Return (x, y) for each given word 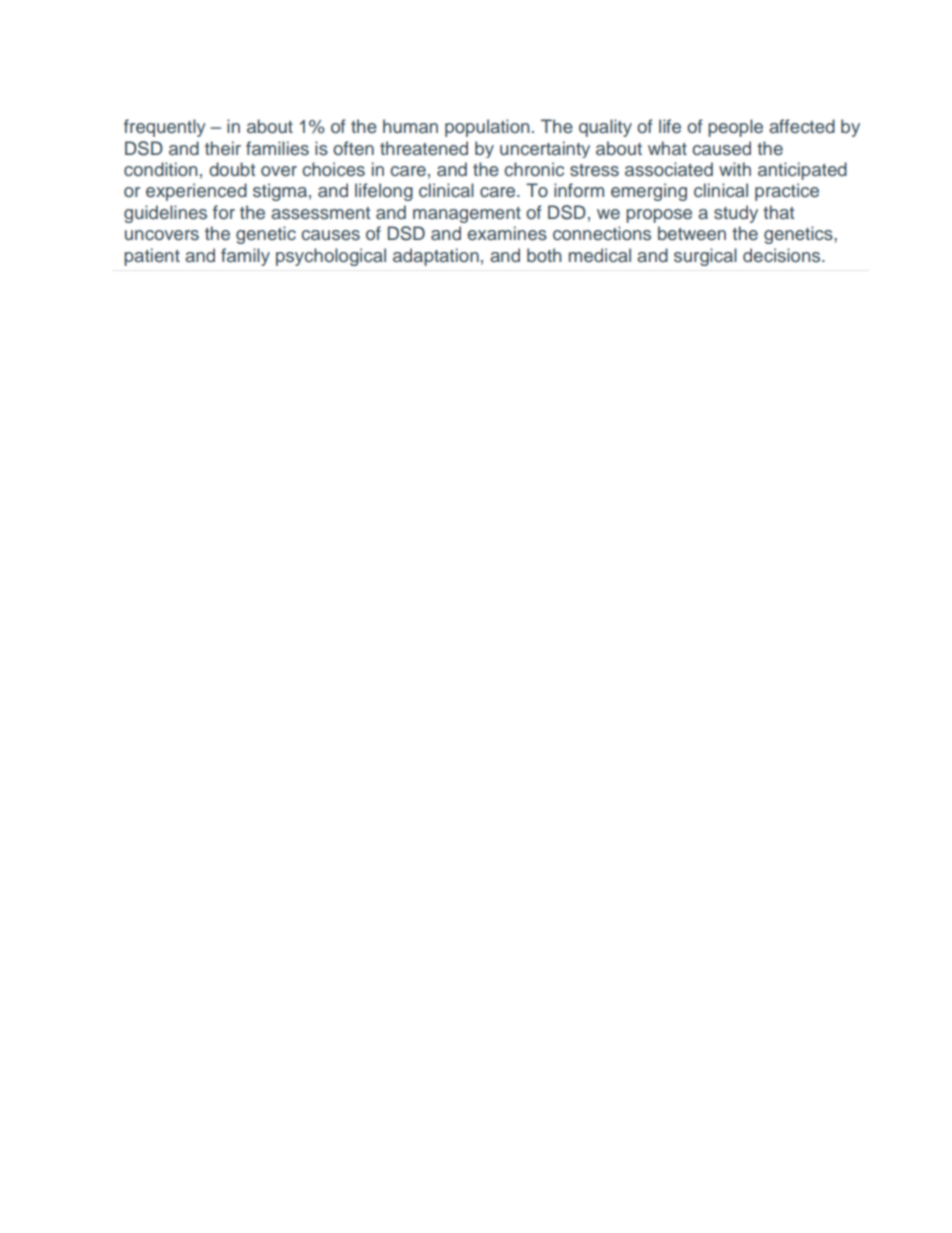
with (735, 169)
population (487, 128)
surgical (705, 257)
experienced (196, 192)
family (245, 257)
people (735, 128)
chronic (534, 169)
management (467, 215)
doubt (232, 169)
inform (579, 190)
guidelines (165, 214)
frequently (165, 128)
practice (787, 192)
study (736, 214)
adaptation (436, 257)
